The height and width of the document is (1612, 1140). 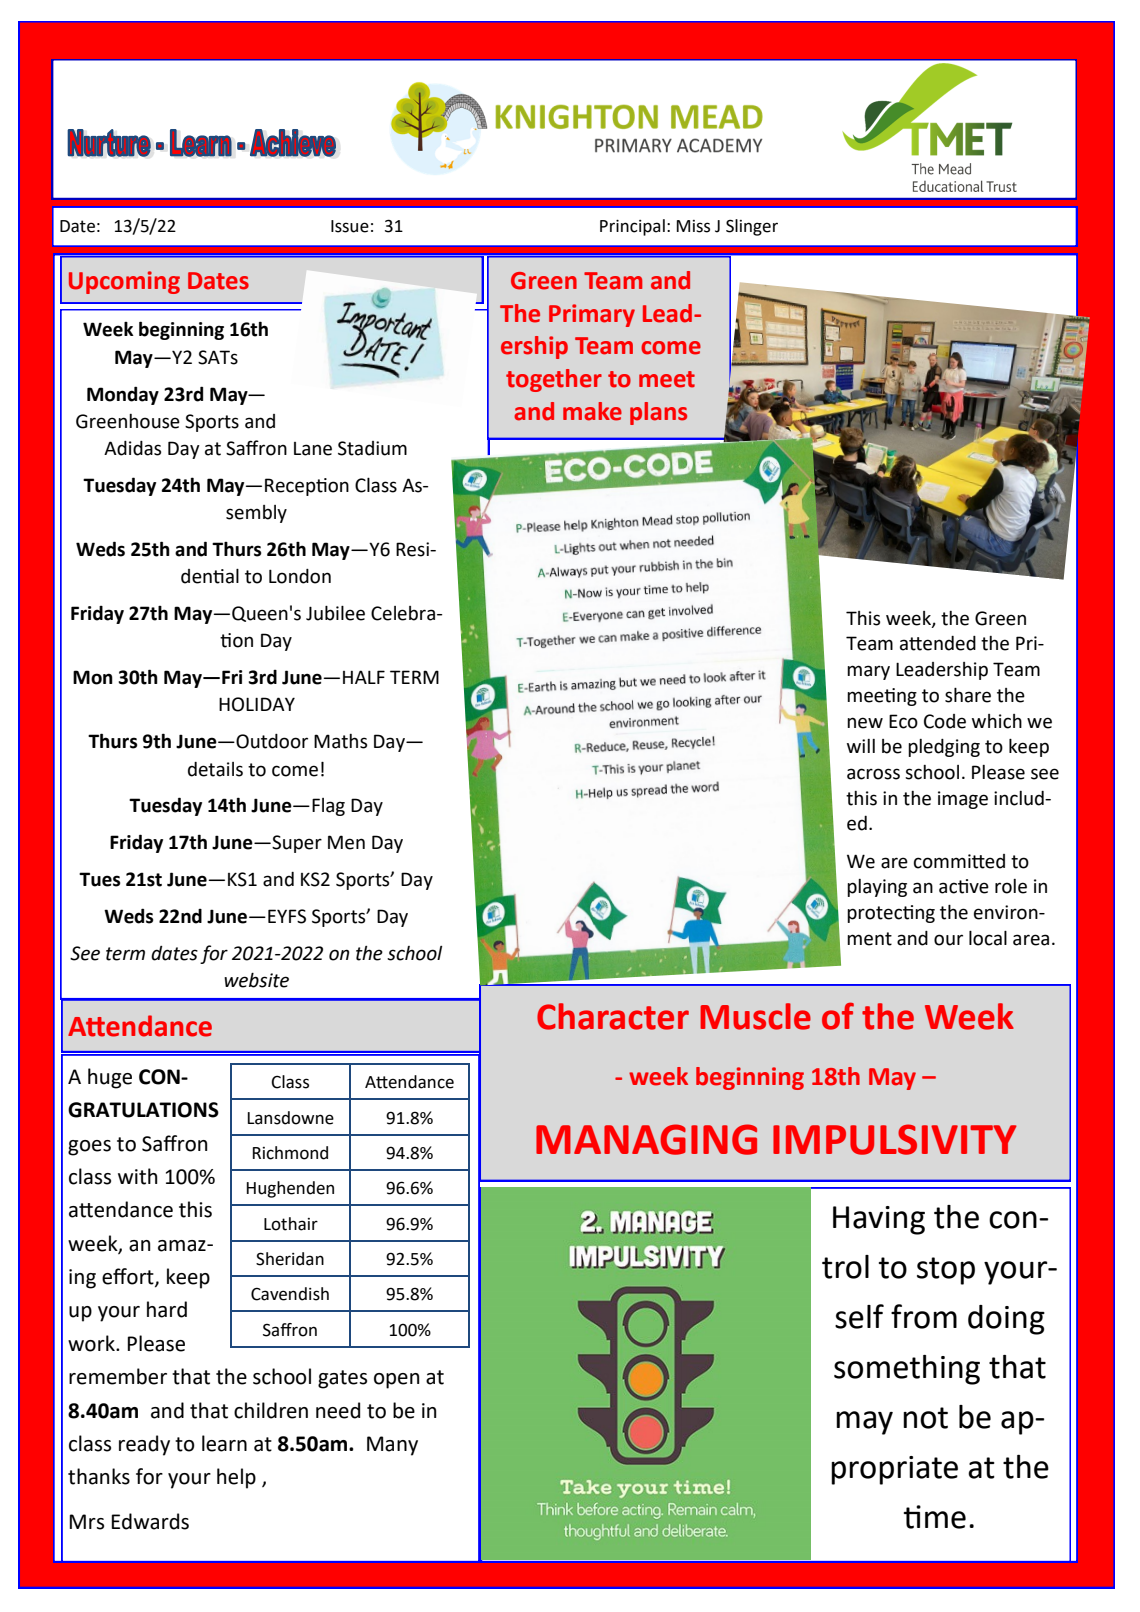 What do you see at coordinates (215, 769) in the document?
I see `details` at bounding box center [215, 769].
